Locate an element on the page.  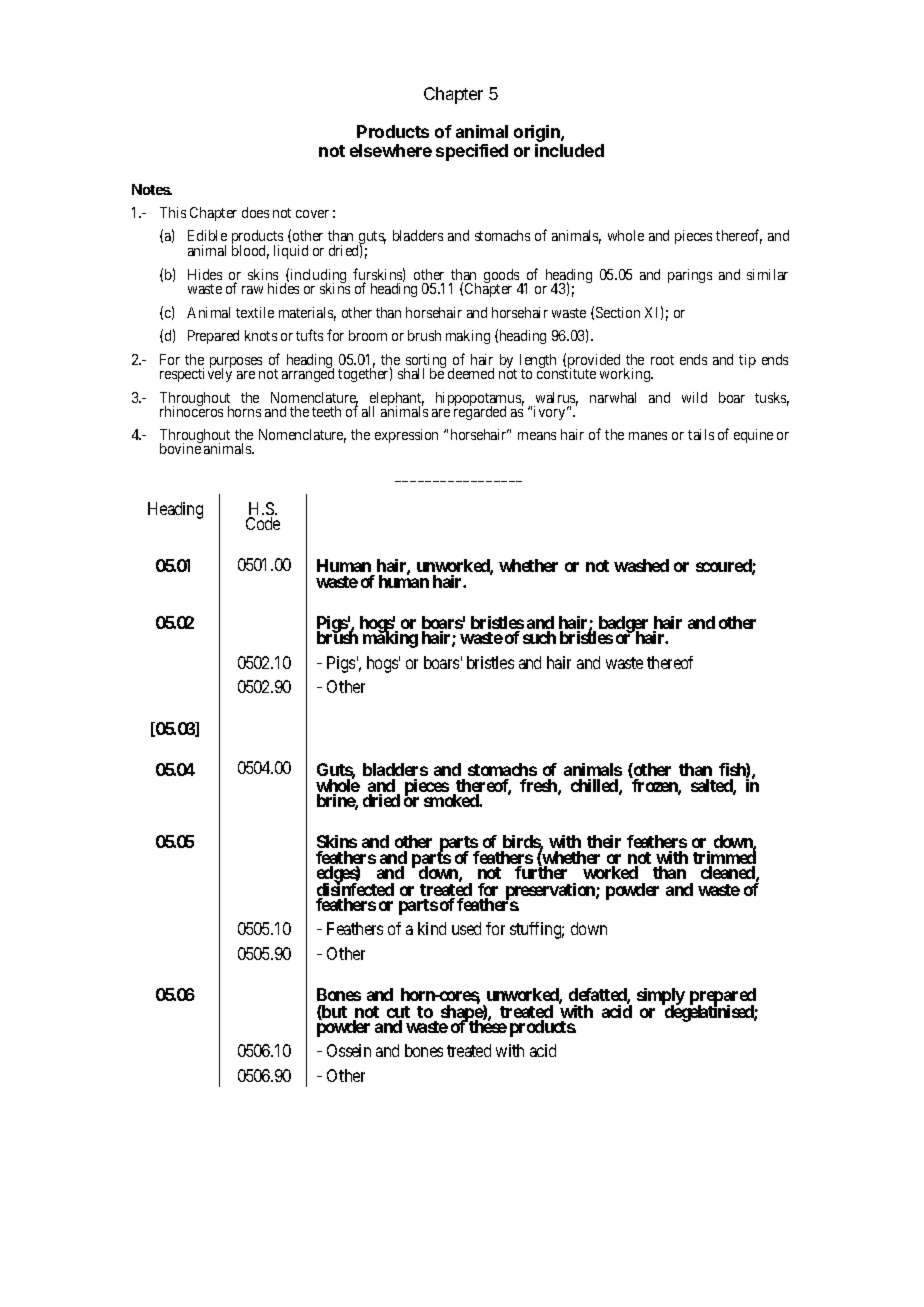
included is located at coordinates (569, 150).
